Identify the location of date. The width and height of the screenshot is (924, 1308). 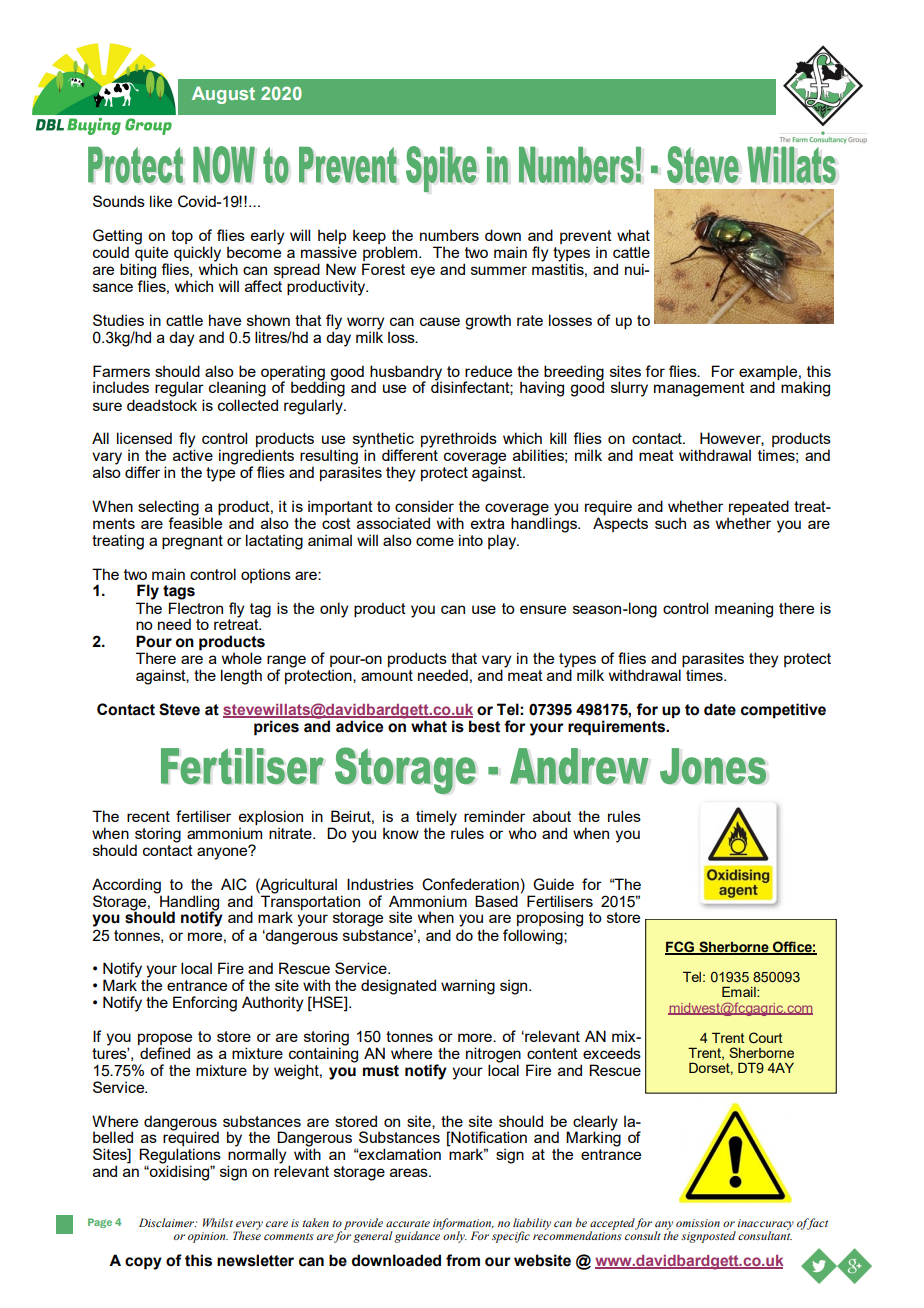
(720, 709).
